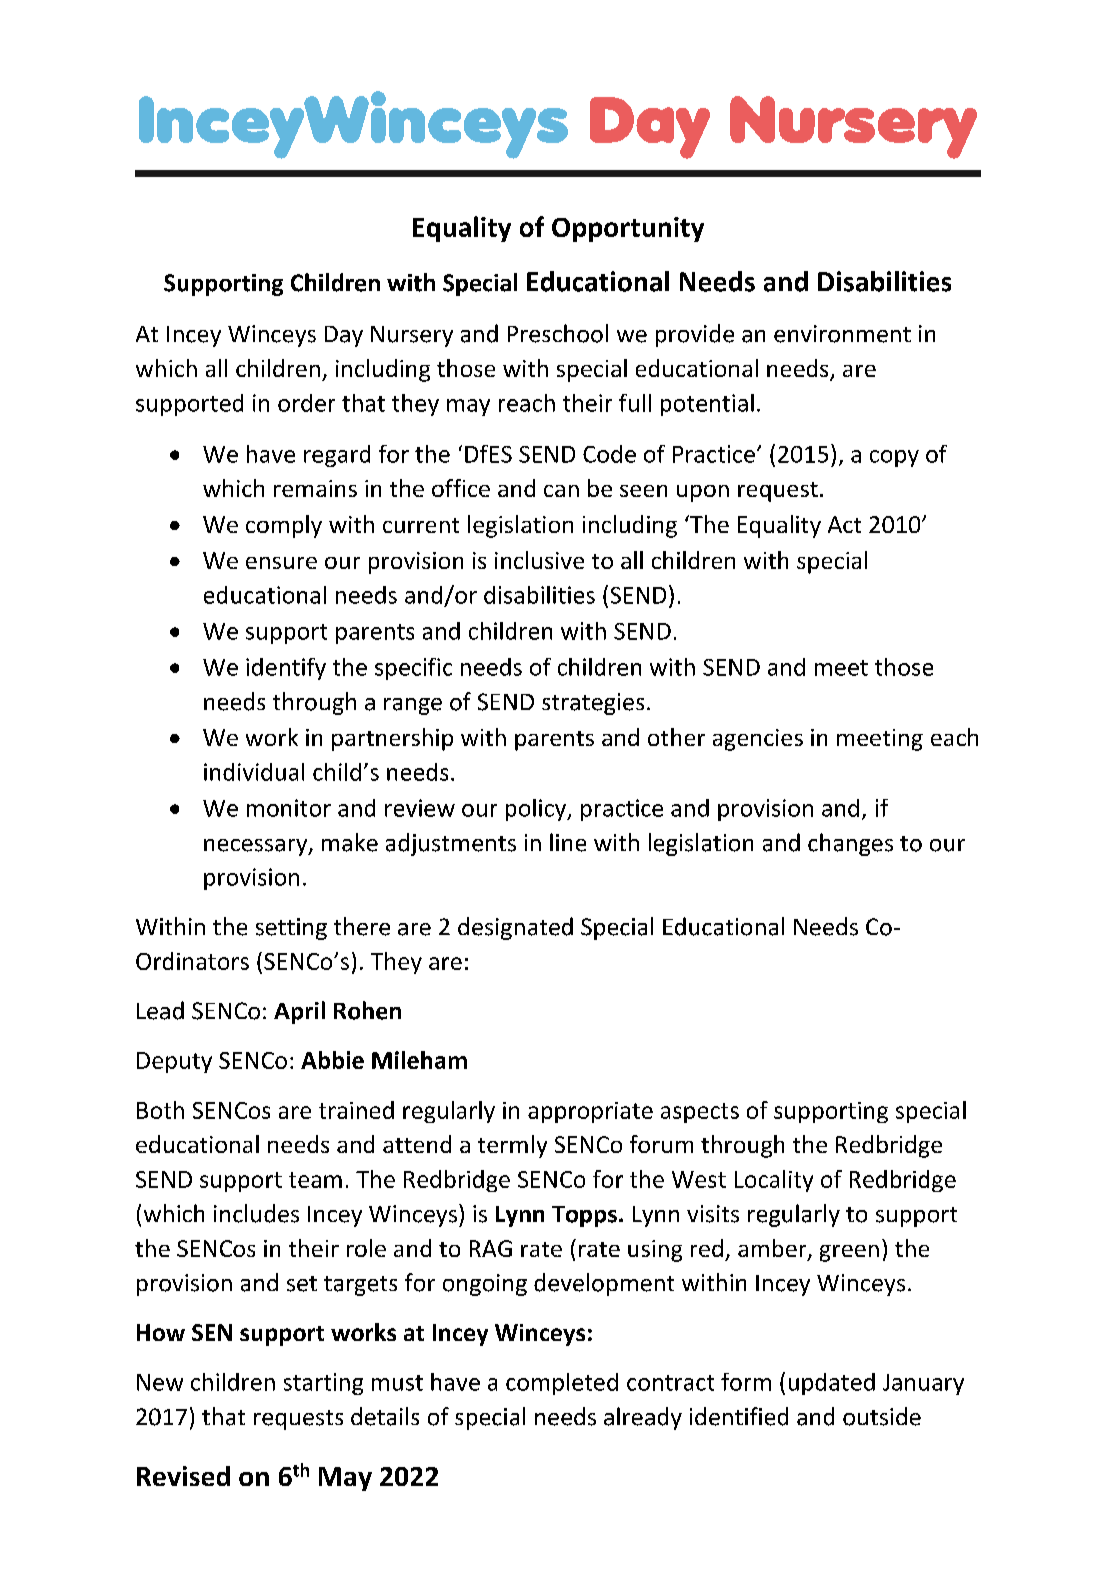  What do you see at coordinates (758, 740) in the page?
I see `agencies` at bounding box center [758, 740].
